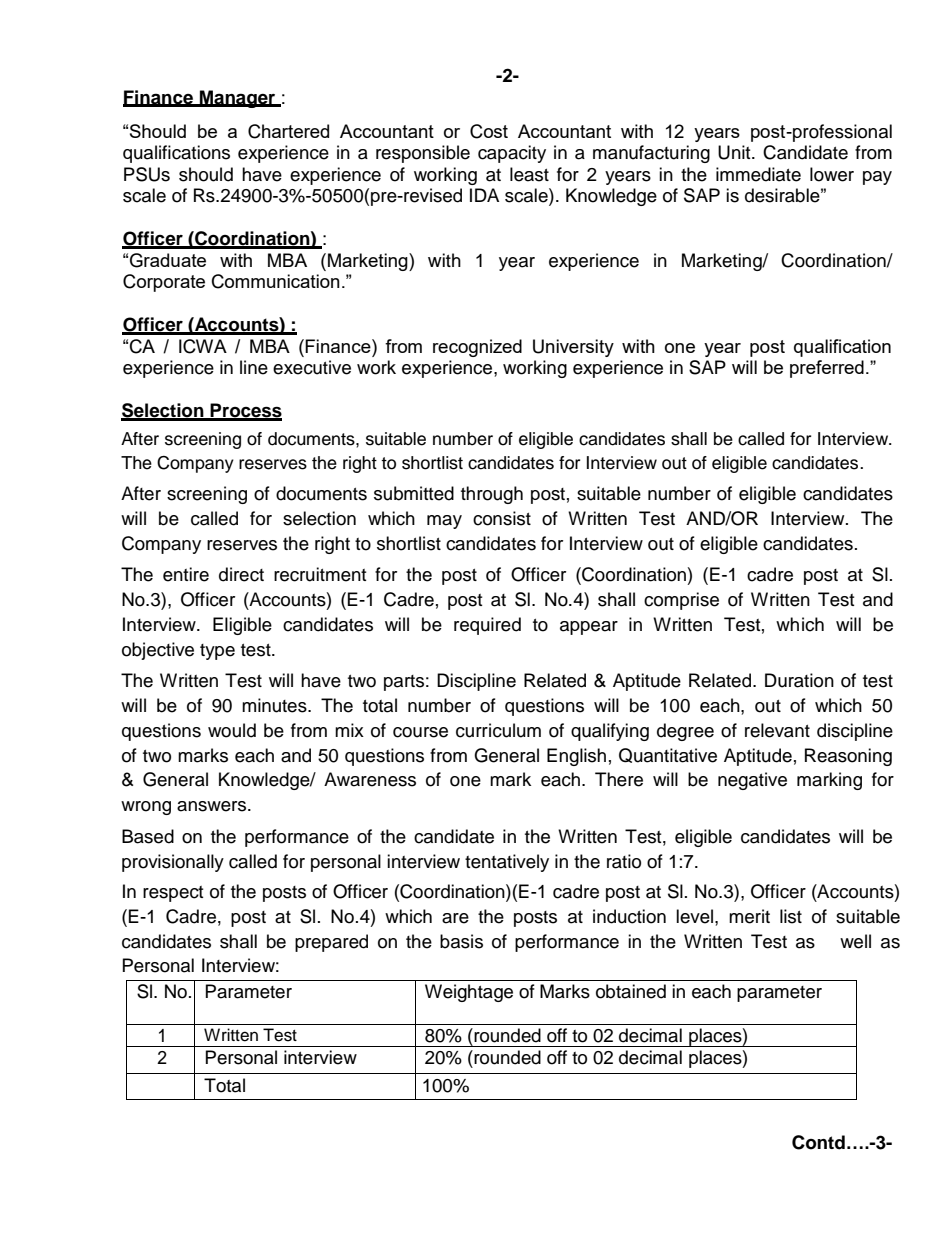 Image resolution: width=952 pixels, height=1233 pixels. What do you see at coordinates (461, 941) in the screenshot?
I see `basis` at bounding box center [461, 941].
